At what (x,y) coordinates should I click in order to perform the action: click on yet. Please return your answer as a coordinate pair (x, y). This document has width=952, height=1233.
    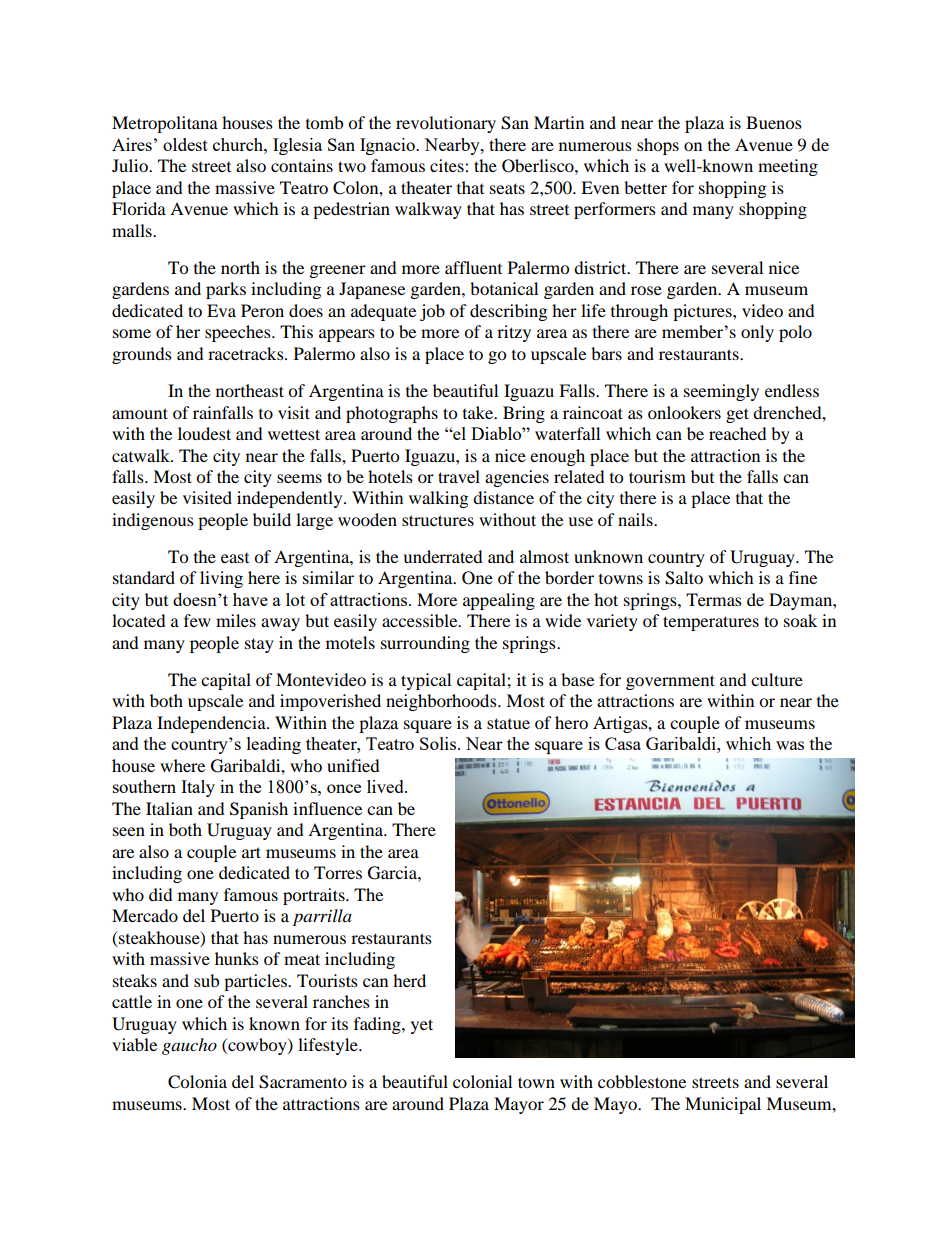
    Looking at the image, I should click on (422, 1026).
